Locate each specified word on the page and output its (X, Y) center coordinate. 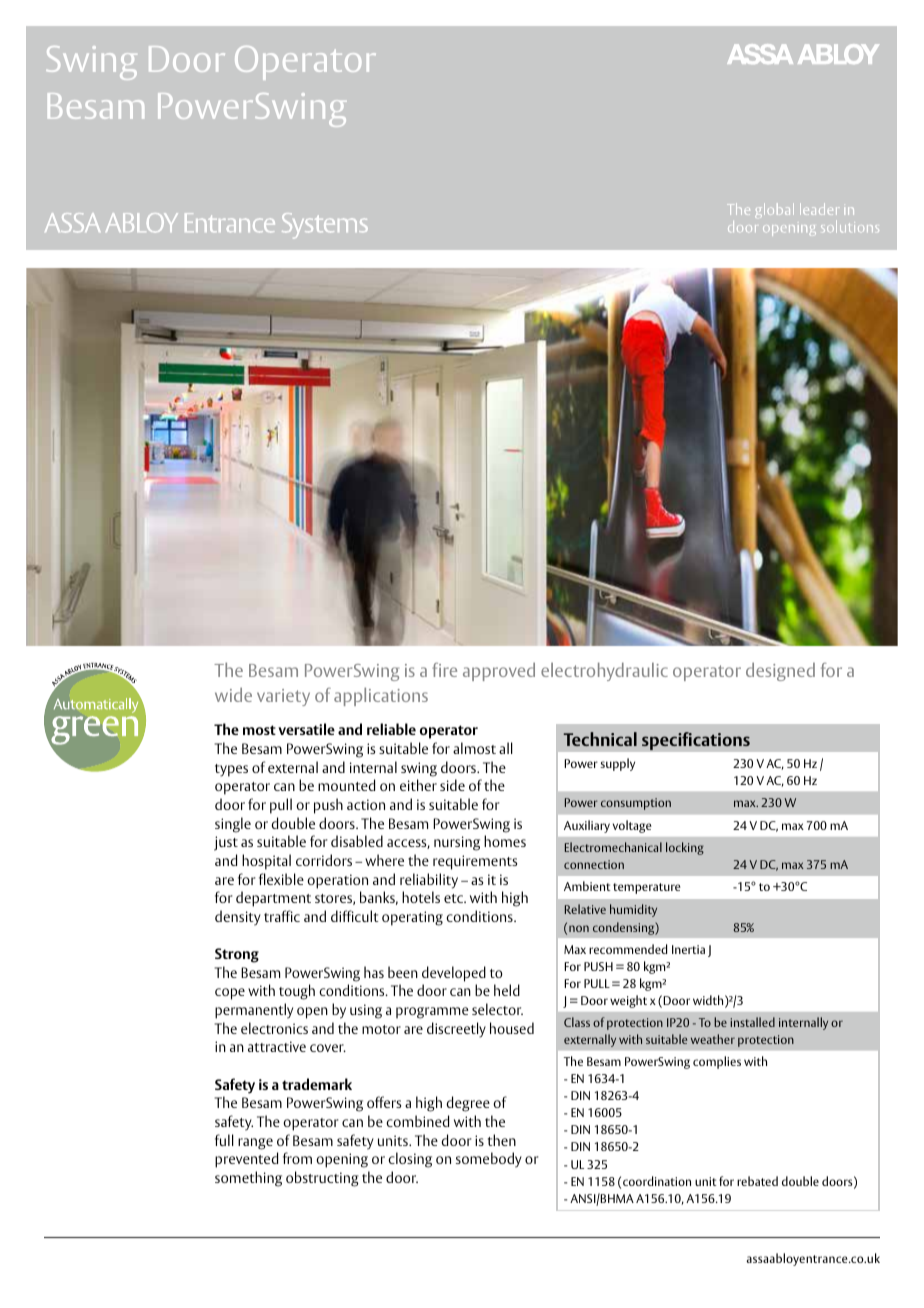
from (297, 1158)
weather (713, 1039)
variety (283, 697)
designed (780, 671)
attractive (277, 1046)
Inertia (688, 949)
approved (499, 671)
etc (455, 898)
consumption (636, 804)
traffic (282, 916)
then (502, 1140)
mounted (346, 785)
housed (512, 1028)
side (452, 785)
